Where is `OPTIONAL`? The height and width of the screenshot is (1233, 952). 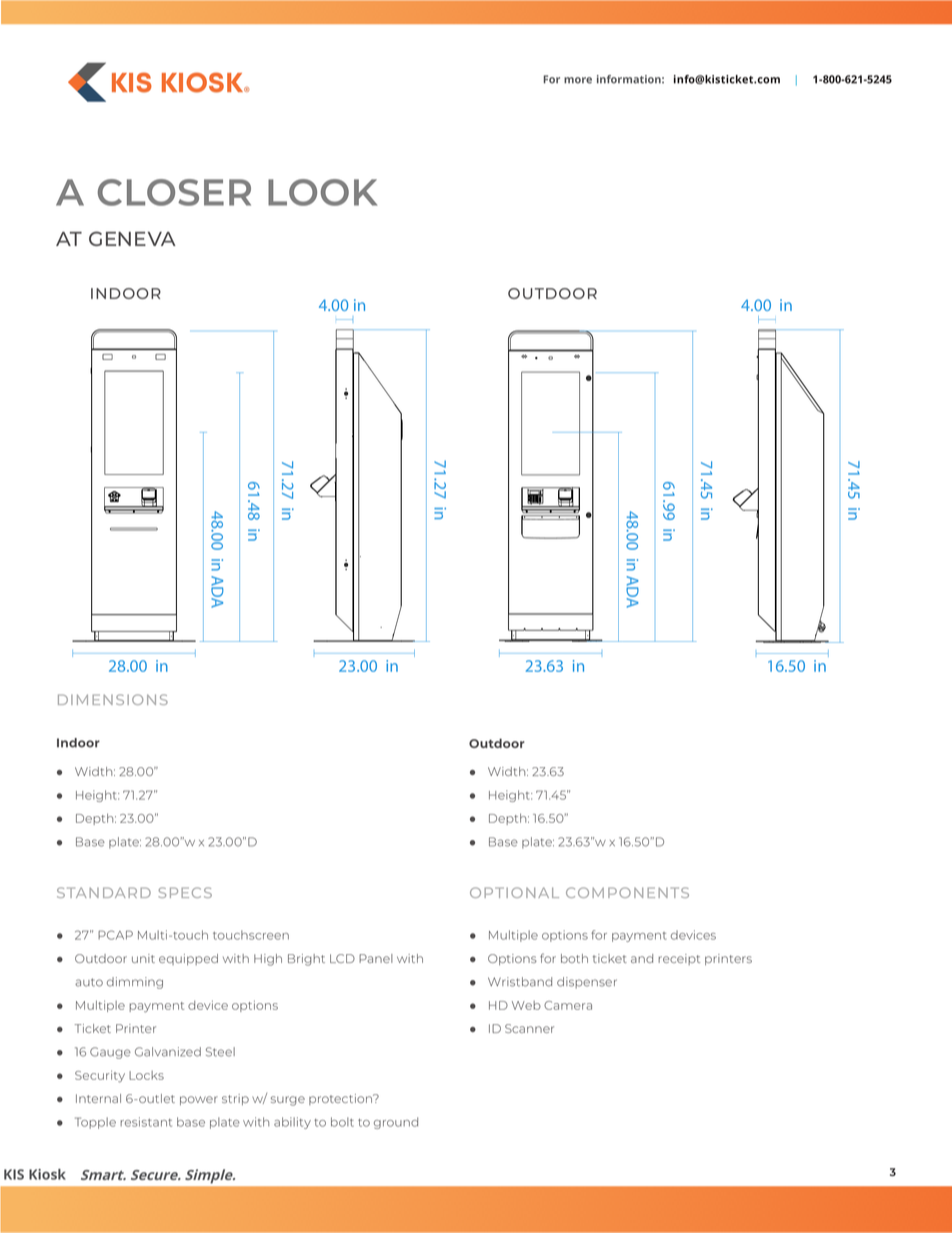
OPTIONAL is located at coordinates (514, 892).
